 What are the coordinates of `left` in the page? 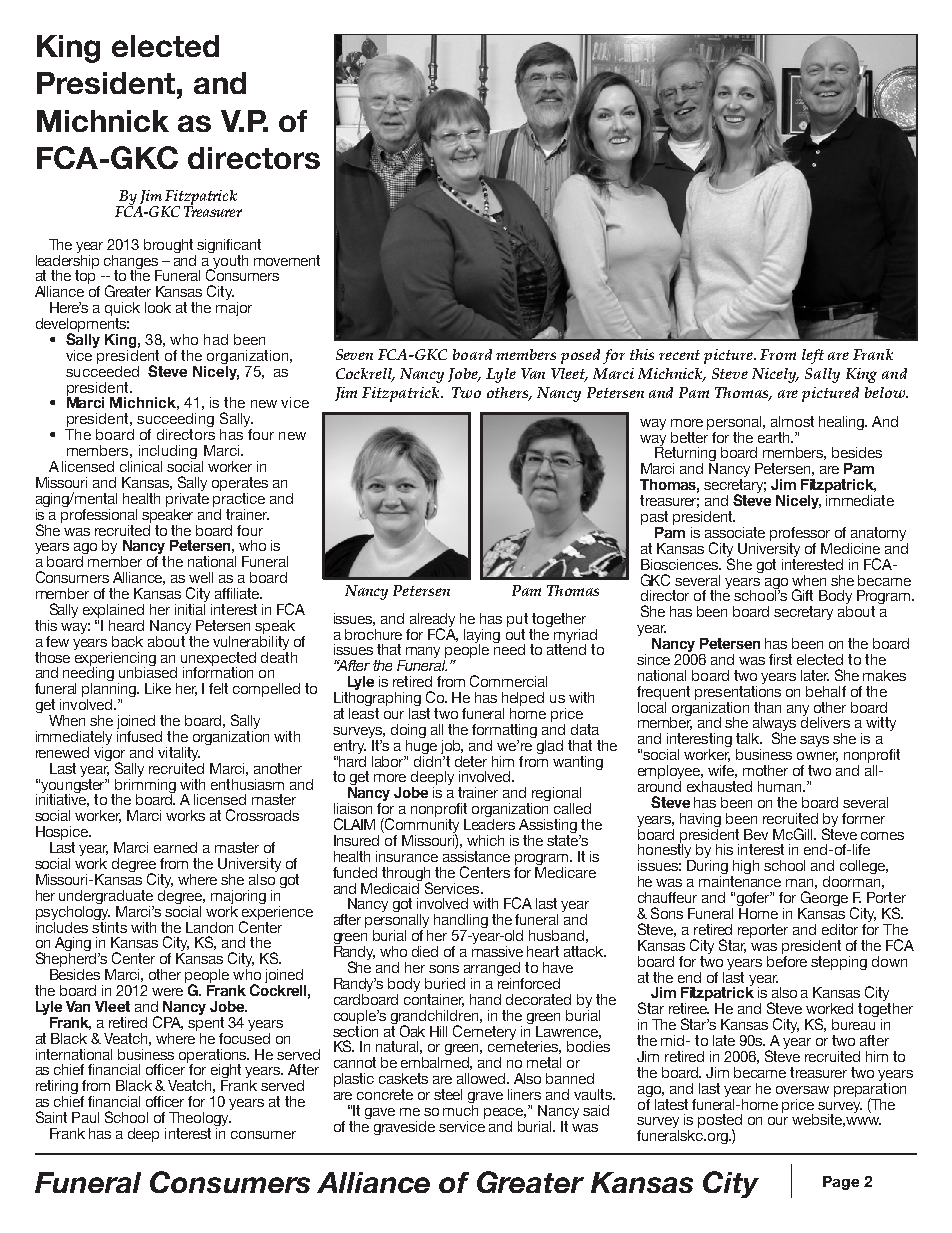 It's located at (813, 356).
